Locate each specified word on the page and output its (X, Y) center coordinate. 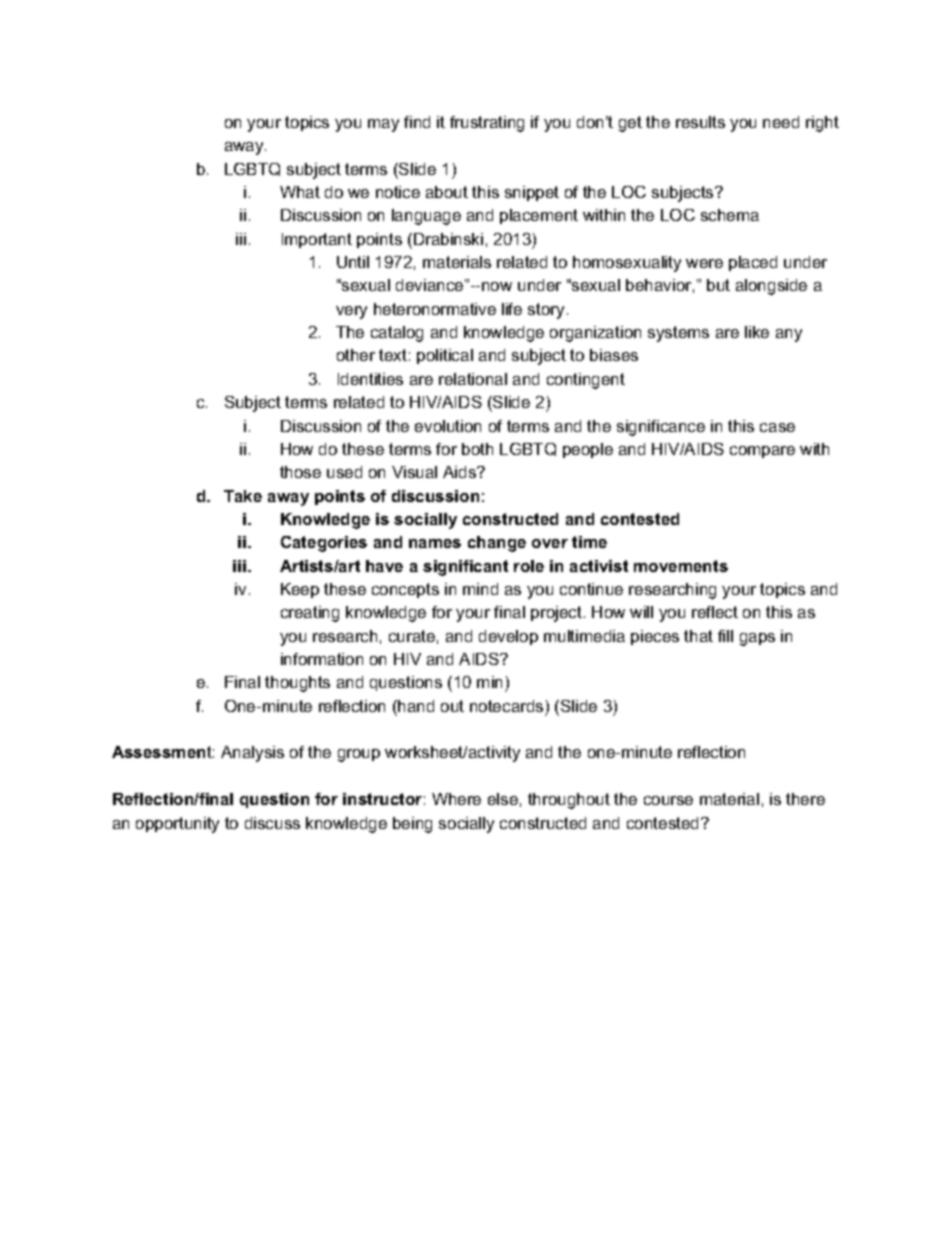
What (300, 192)
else (503, 799)
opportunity (177, 825)
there (805, 799)
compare (762, 452)
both (477, 449)
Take (243, 496)
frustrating (487, 124)
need (781, 122)
